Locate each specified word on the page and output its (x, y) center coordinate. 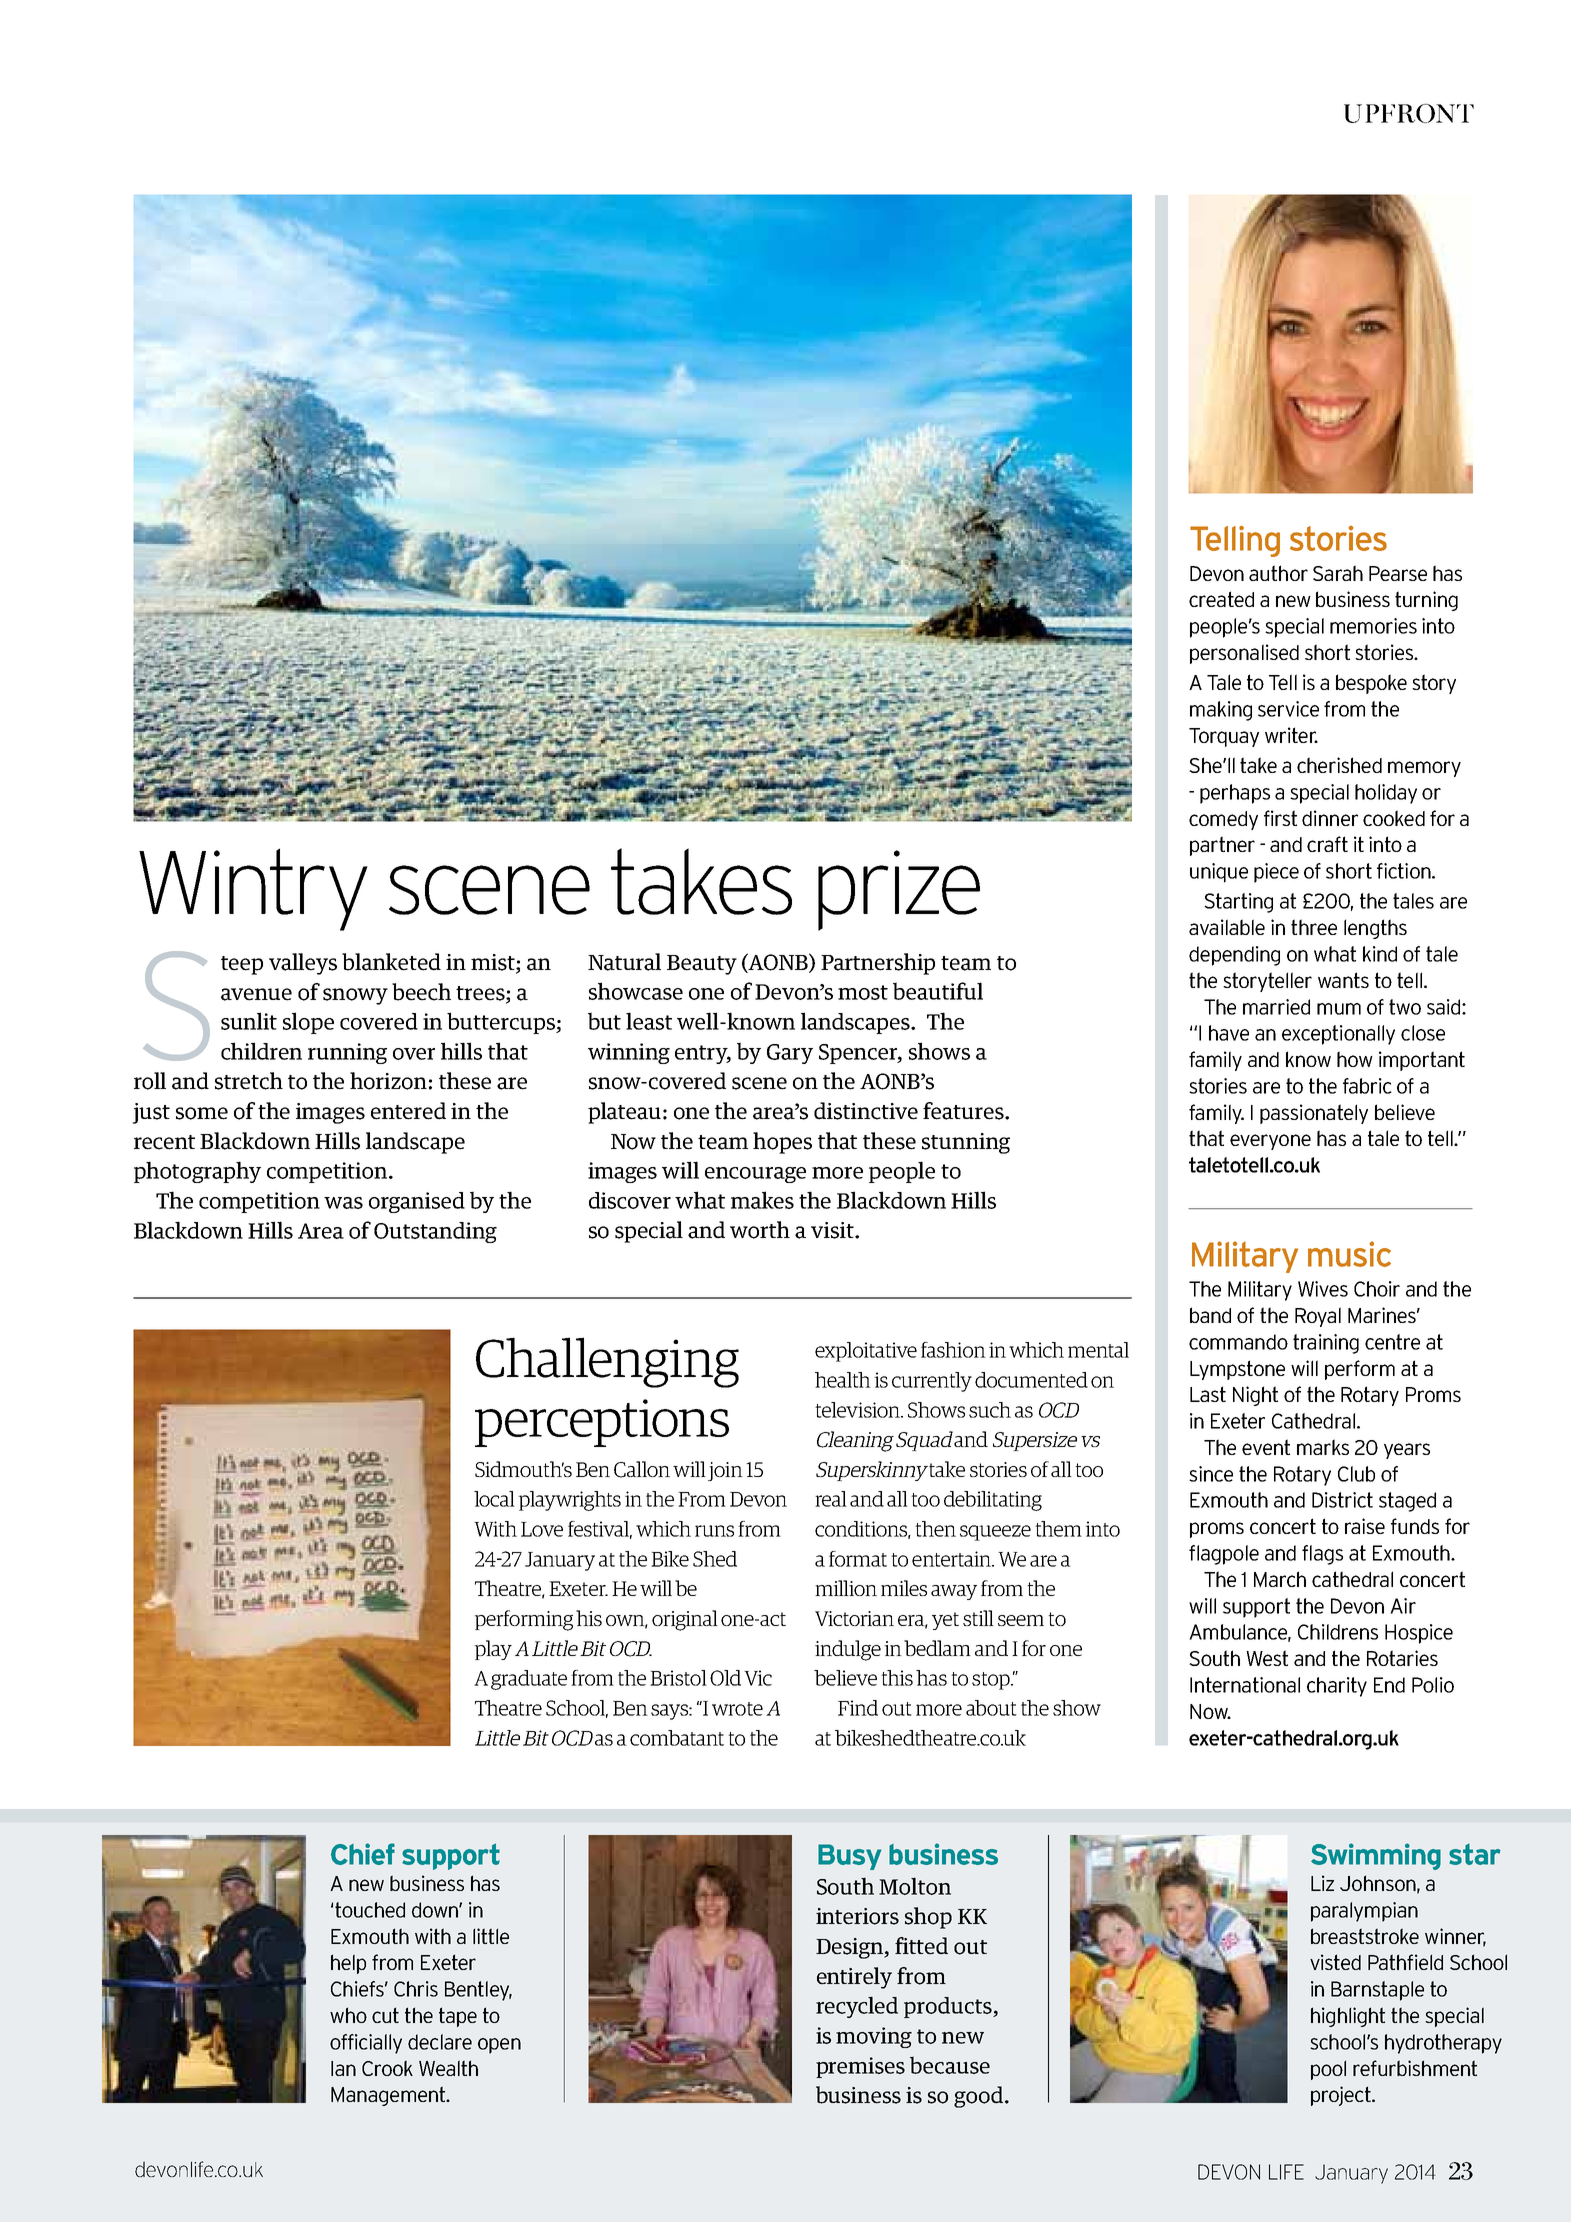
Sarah (1338, 573)
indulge (848, 1650)
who (348, 2015)
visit (833, 1230)
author (1278, 573)
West (1267, 1658)
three (1314, 927)
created (1221, 599)
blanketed (391, 962)
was (343, 1203)
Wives (1323, 1289)
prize (899, 890)
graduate (529, 1680)
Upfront (1409, 113)
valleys (303, 964)
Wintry (253, 889)
